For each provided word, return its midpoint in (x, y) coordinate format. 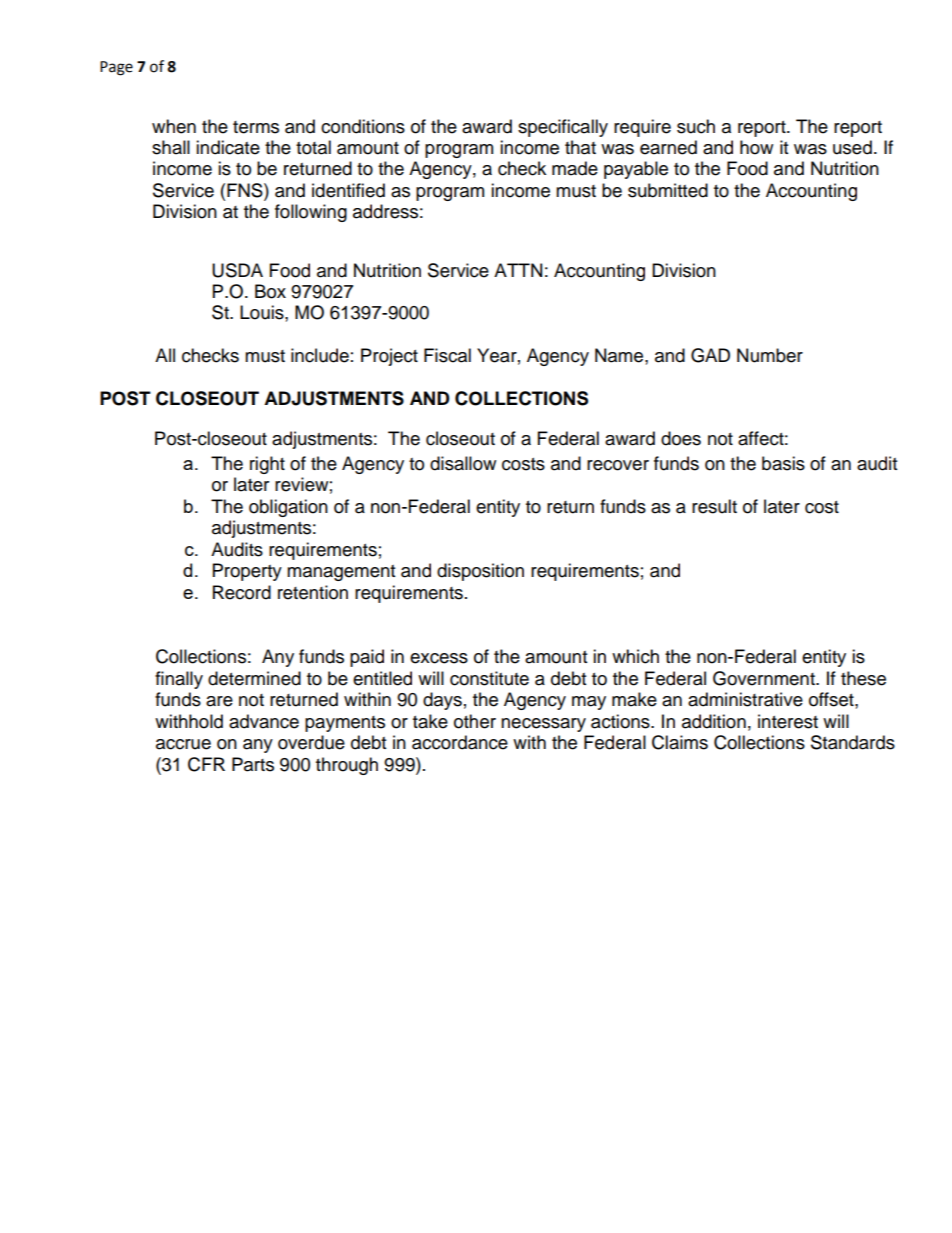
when (174, 126)
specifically (563, 128)
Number (770, 355)
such (696, 126)
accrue (183, 744)
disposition (480, 572)
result (714, 506)
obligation (288, 508)
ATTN (518, 270)
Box (270, 291)
